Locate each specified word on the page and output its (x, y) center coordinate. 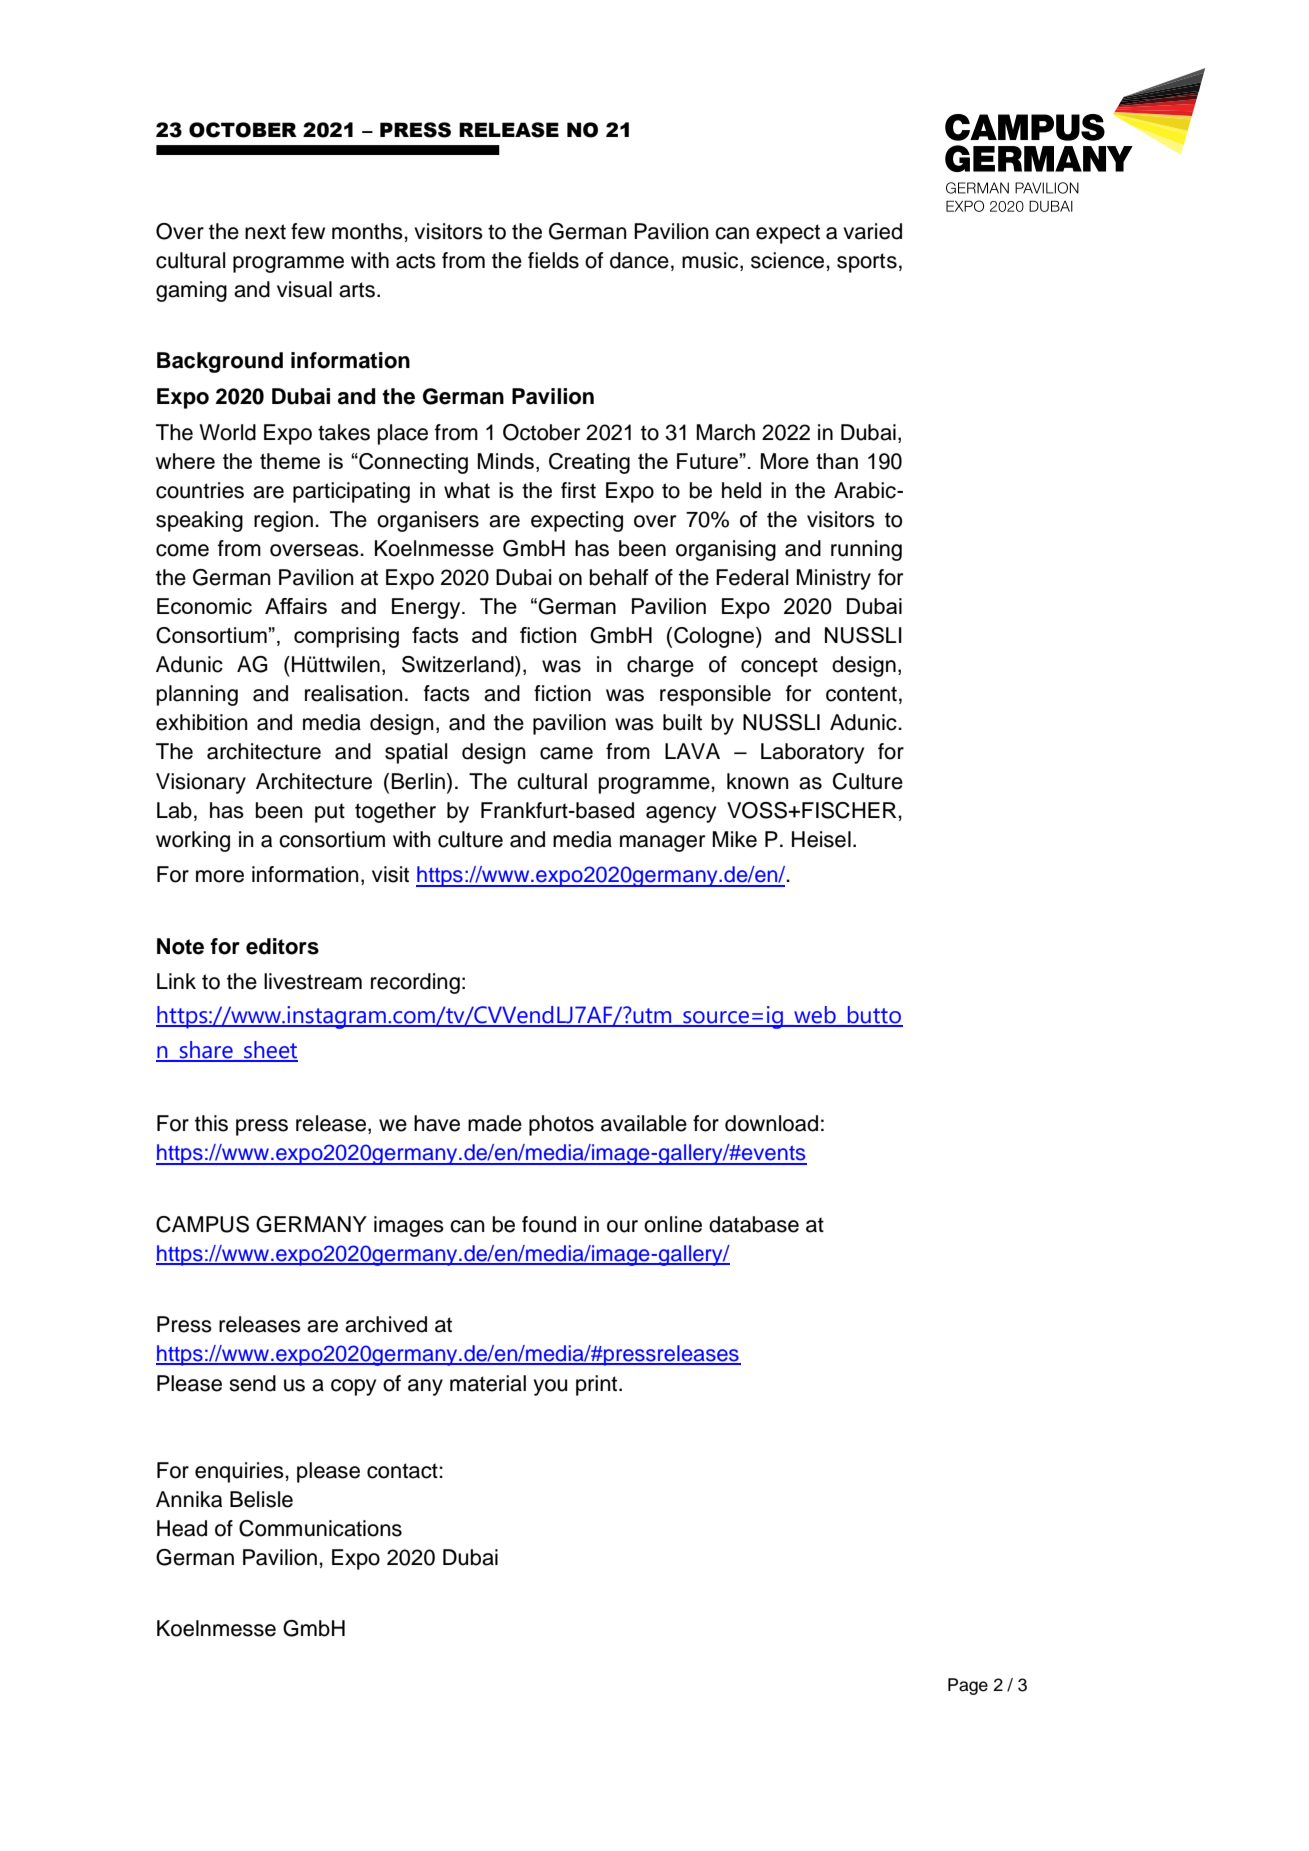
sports (867, 263)
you (550, 1387)
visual (304, 289)
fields (553, 260)
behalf (619, 577)
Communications (320, 1528)
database (754, 1224)
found (549, 1224)
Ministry (833, 579)
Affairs (296, 606)
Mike (734, 839)
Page (968, 1686)
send (252, 1383)
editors (282, 946)
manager (662, 843)
